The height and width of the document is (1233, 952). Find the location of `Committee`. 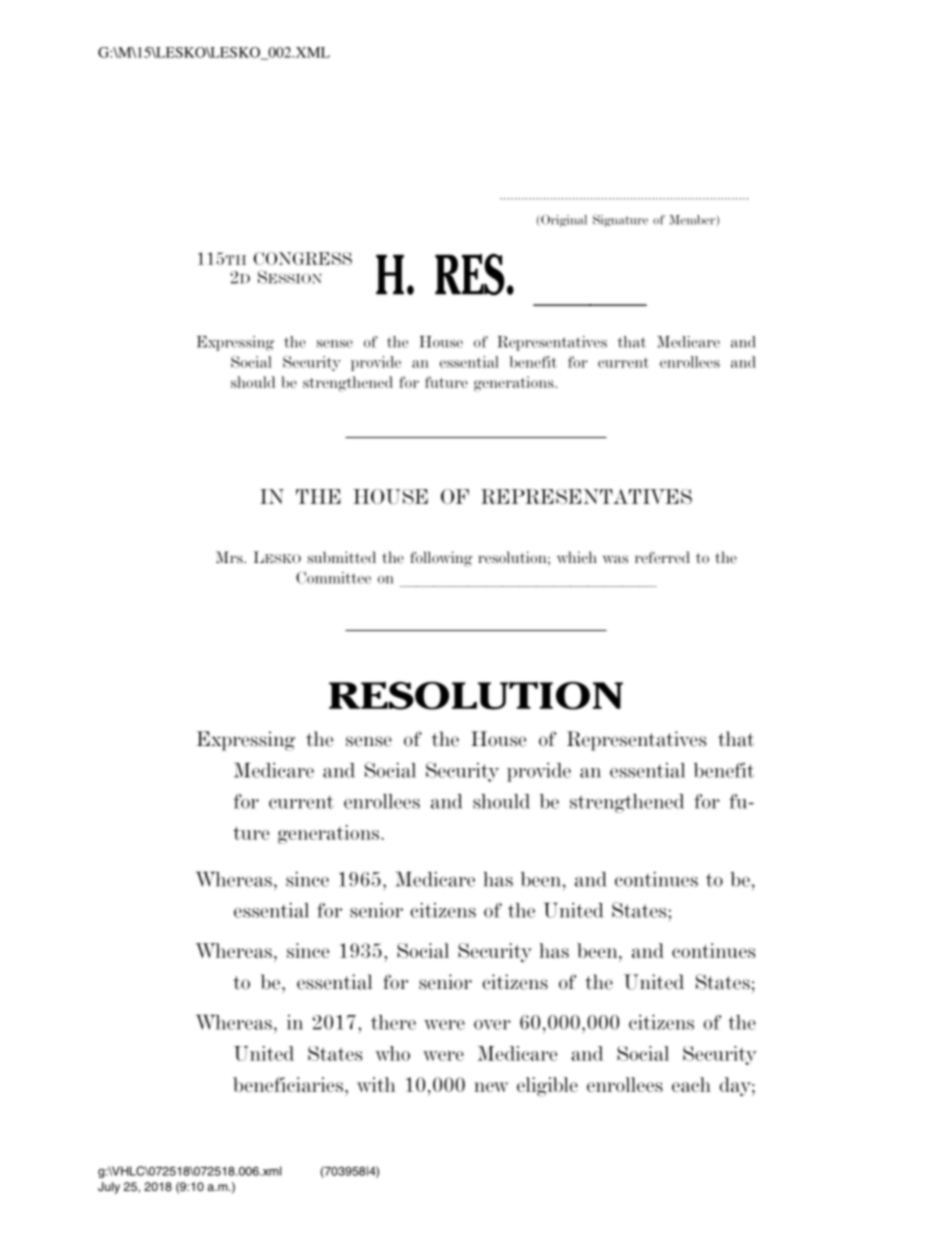

Committee is located at coordinates (333, 577).
